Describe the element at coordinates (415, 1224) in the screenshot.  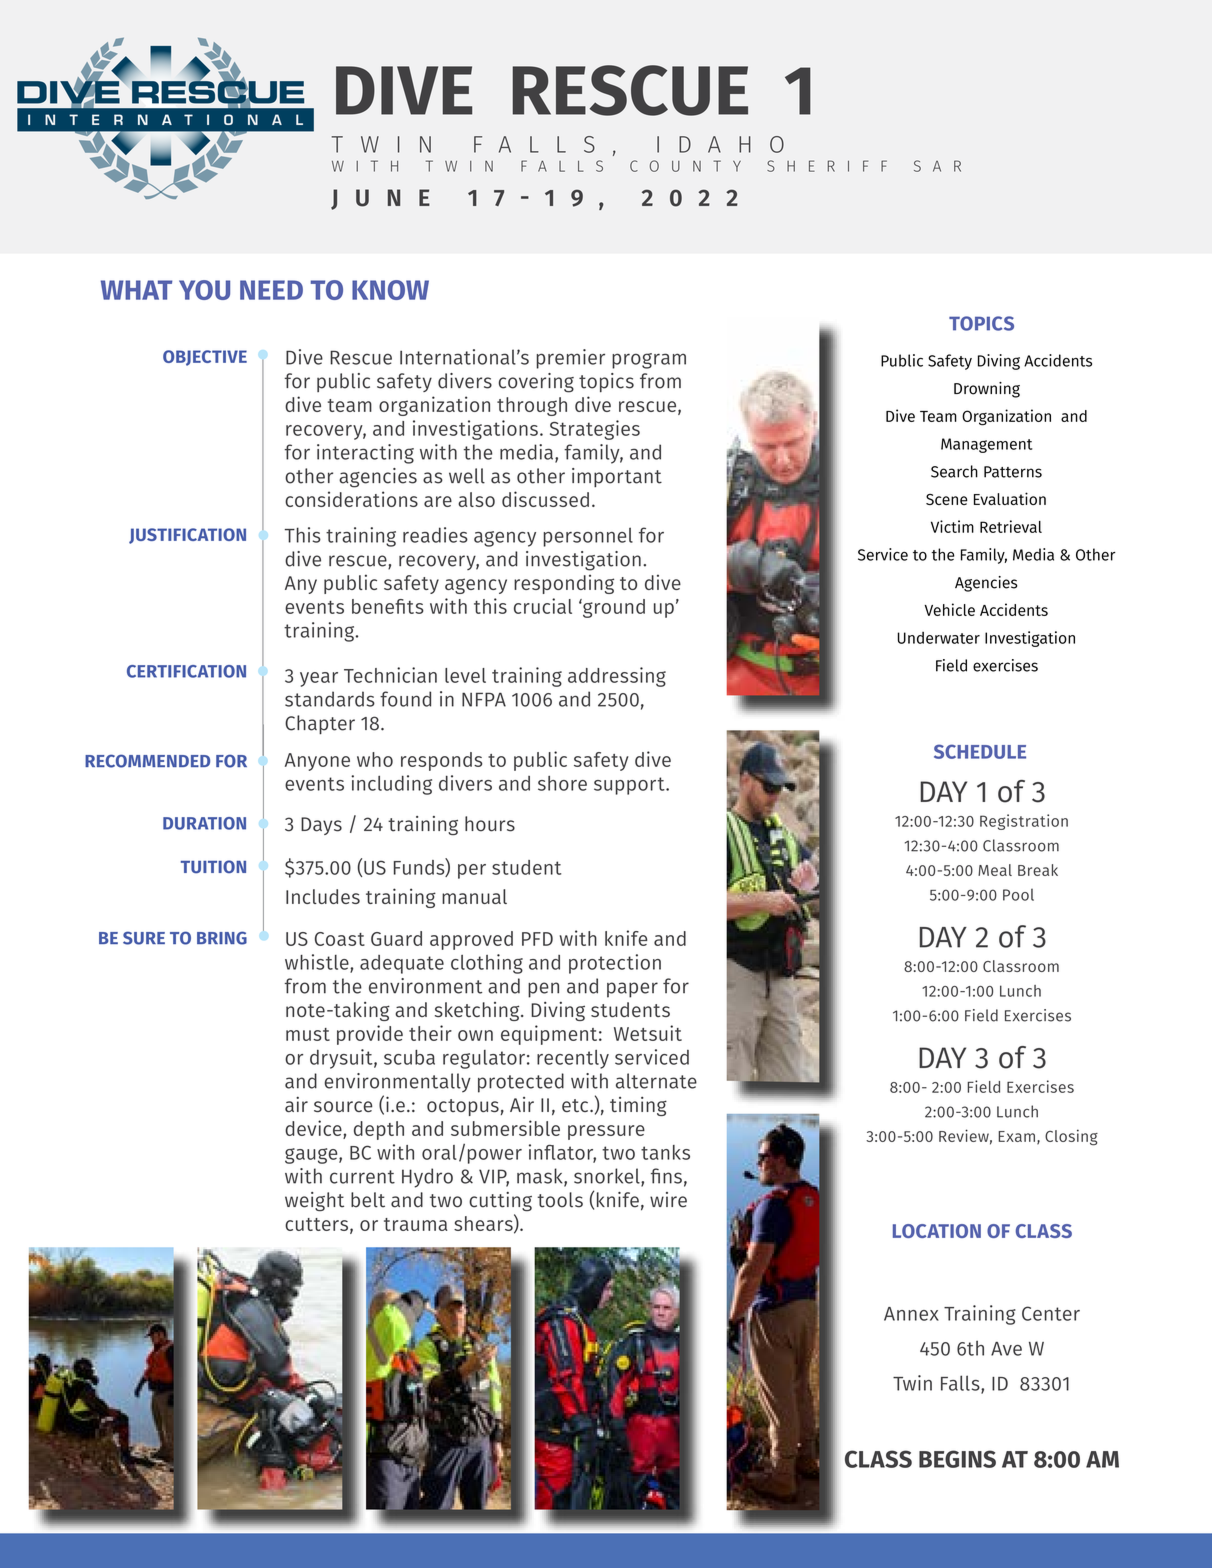
I see `trauma` at that location.
